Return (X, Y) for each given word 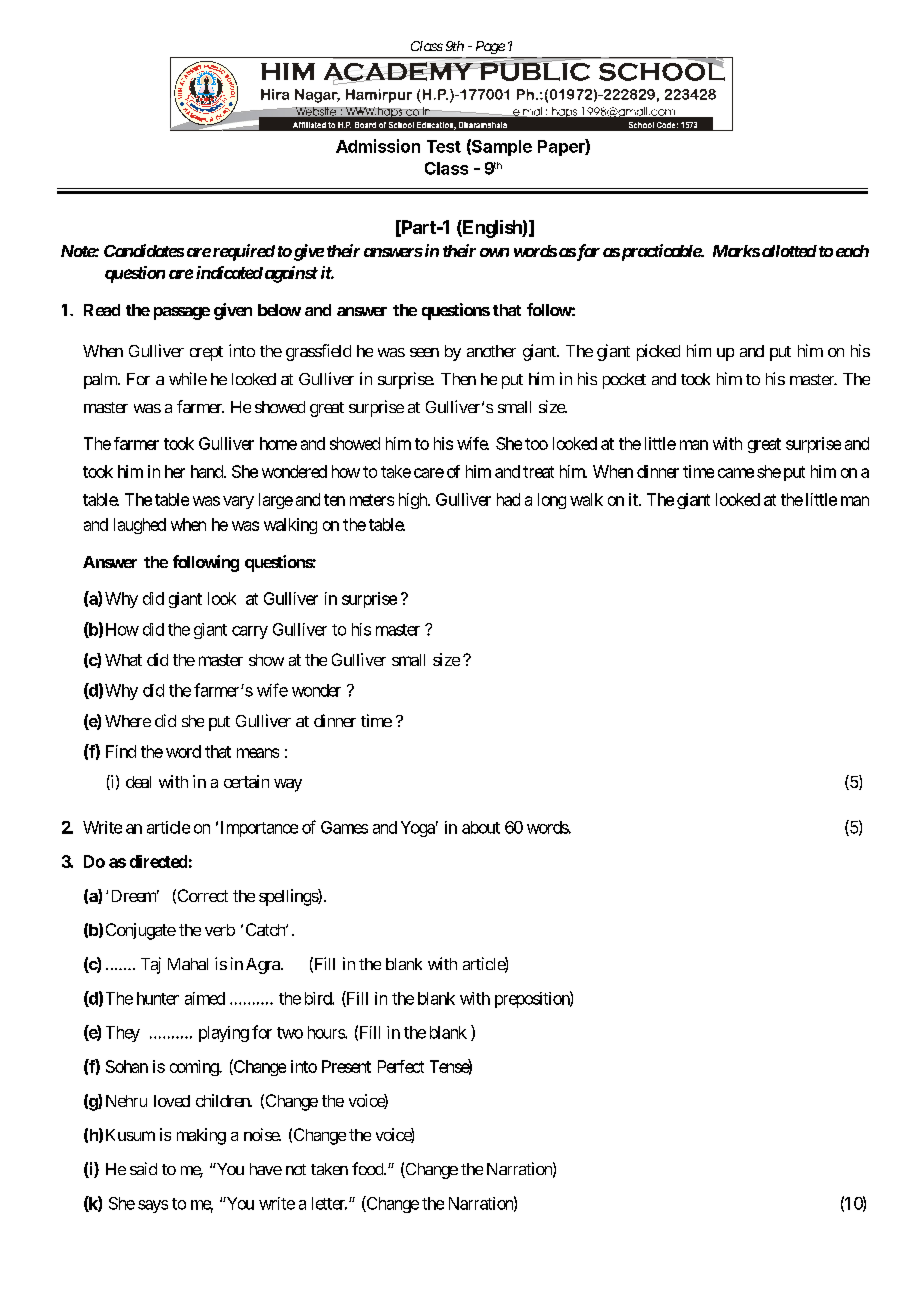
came (736, 473)
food (368, 1168)
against (290, 274)
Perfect (401, 1066)
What (123, 660)
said (143, 1168)
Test (444, 146)
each (852, 251)
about (481, 827)
